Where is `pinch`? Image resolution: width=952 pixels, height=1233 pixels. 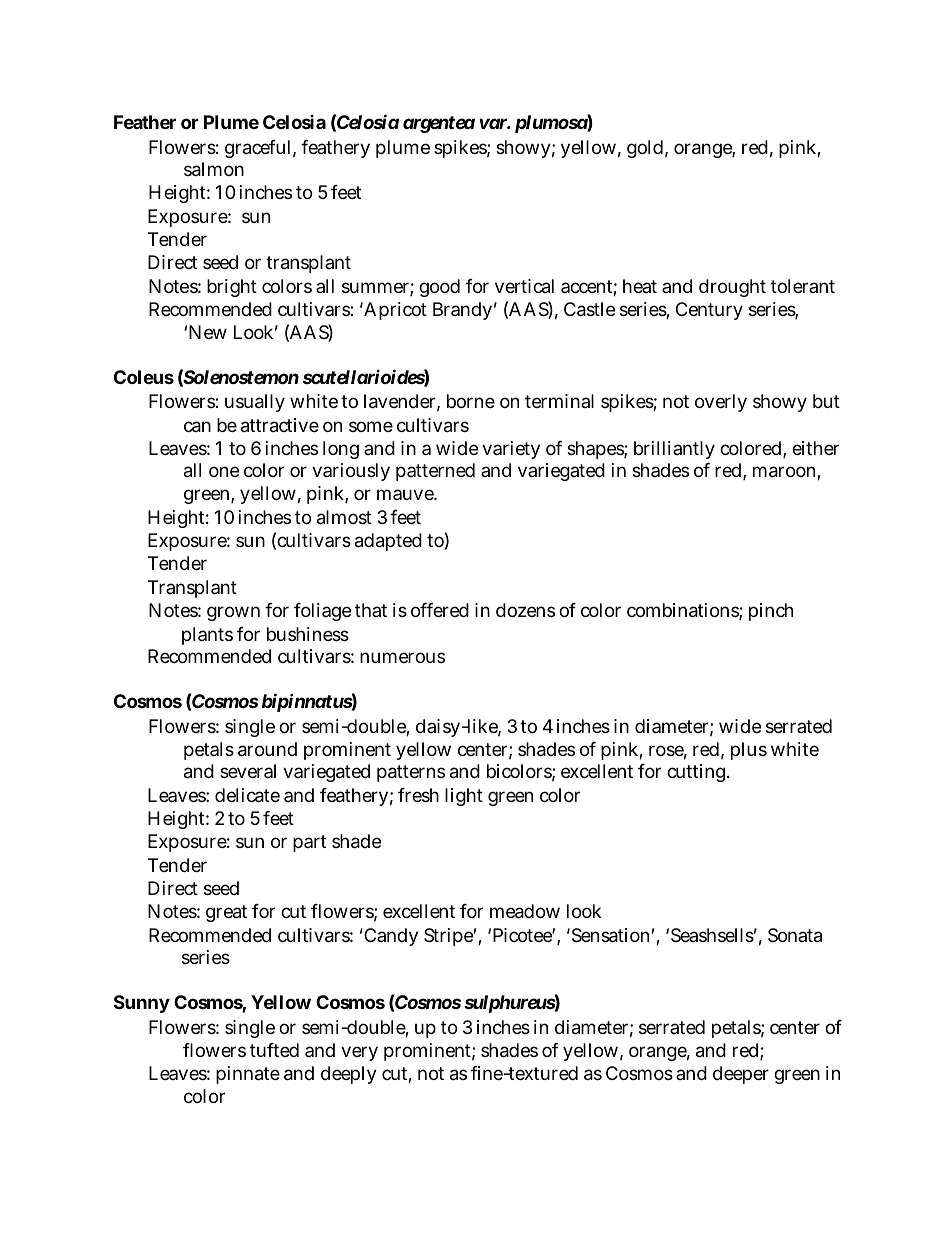
pinch is located at coordinates (771, 612).
